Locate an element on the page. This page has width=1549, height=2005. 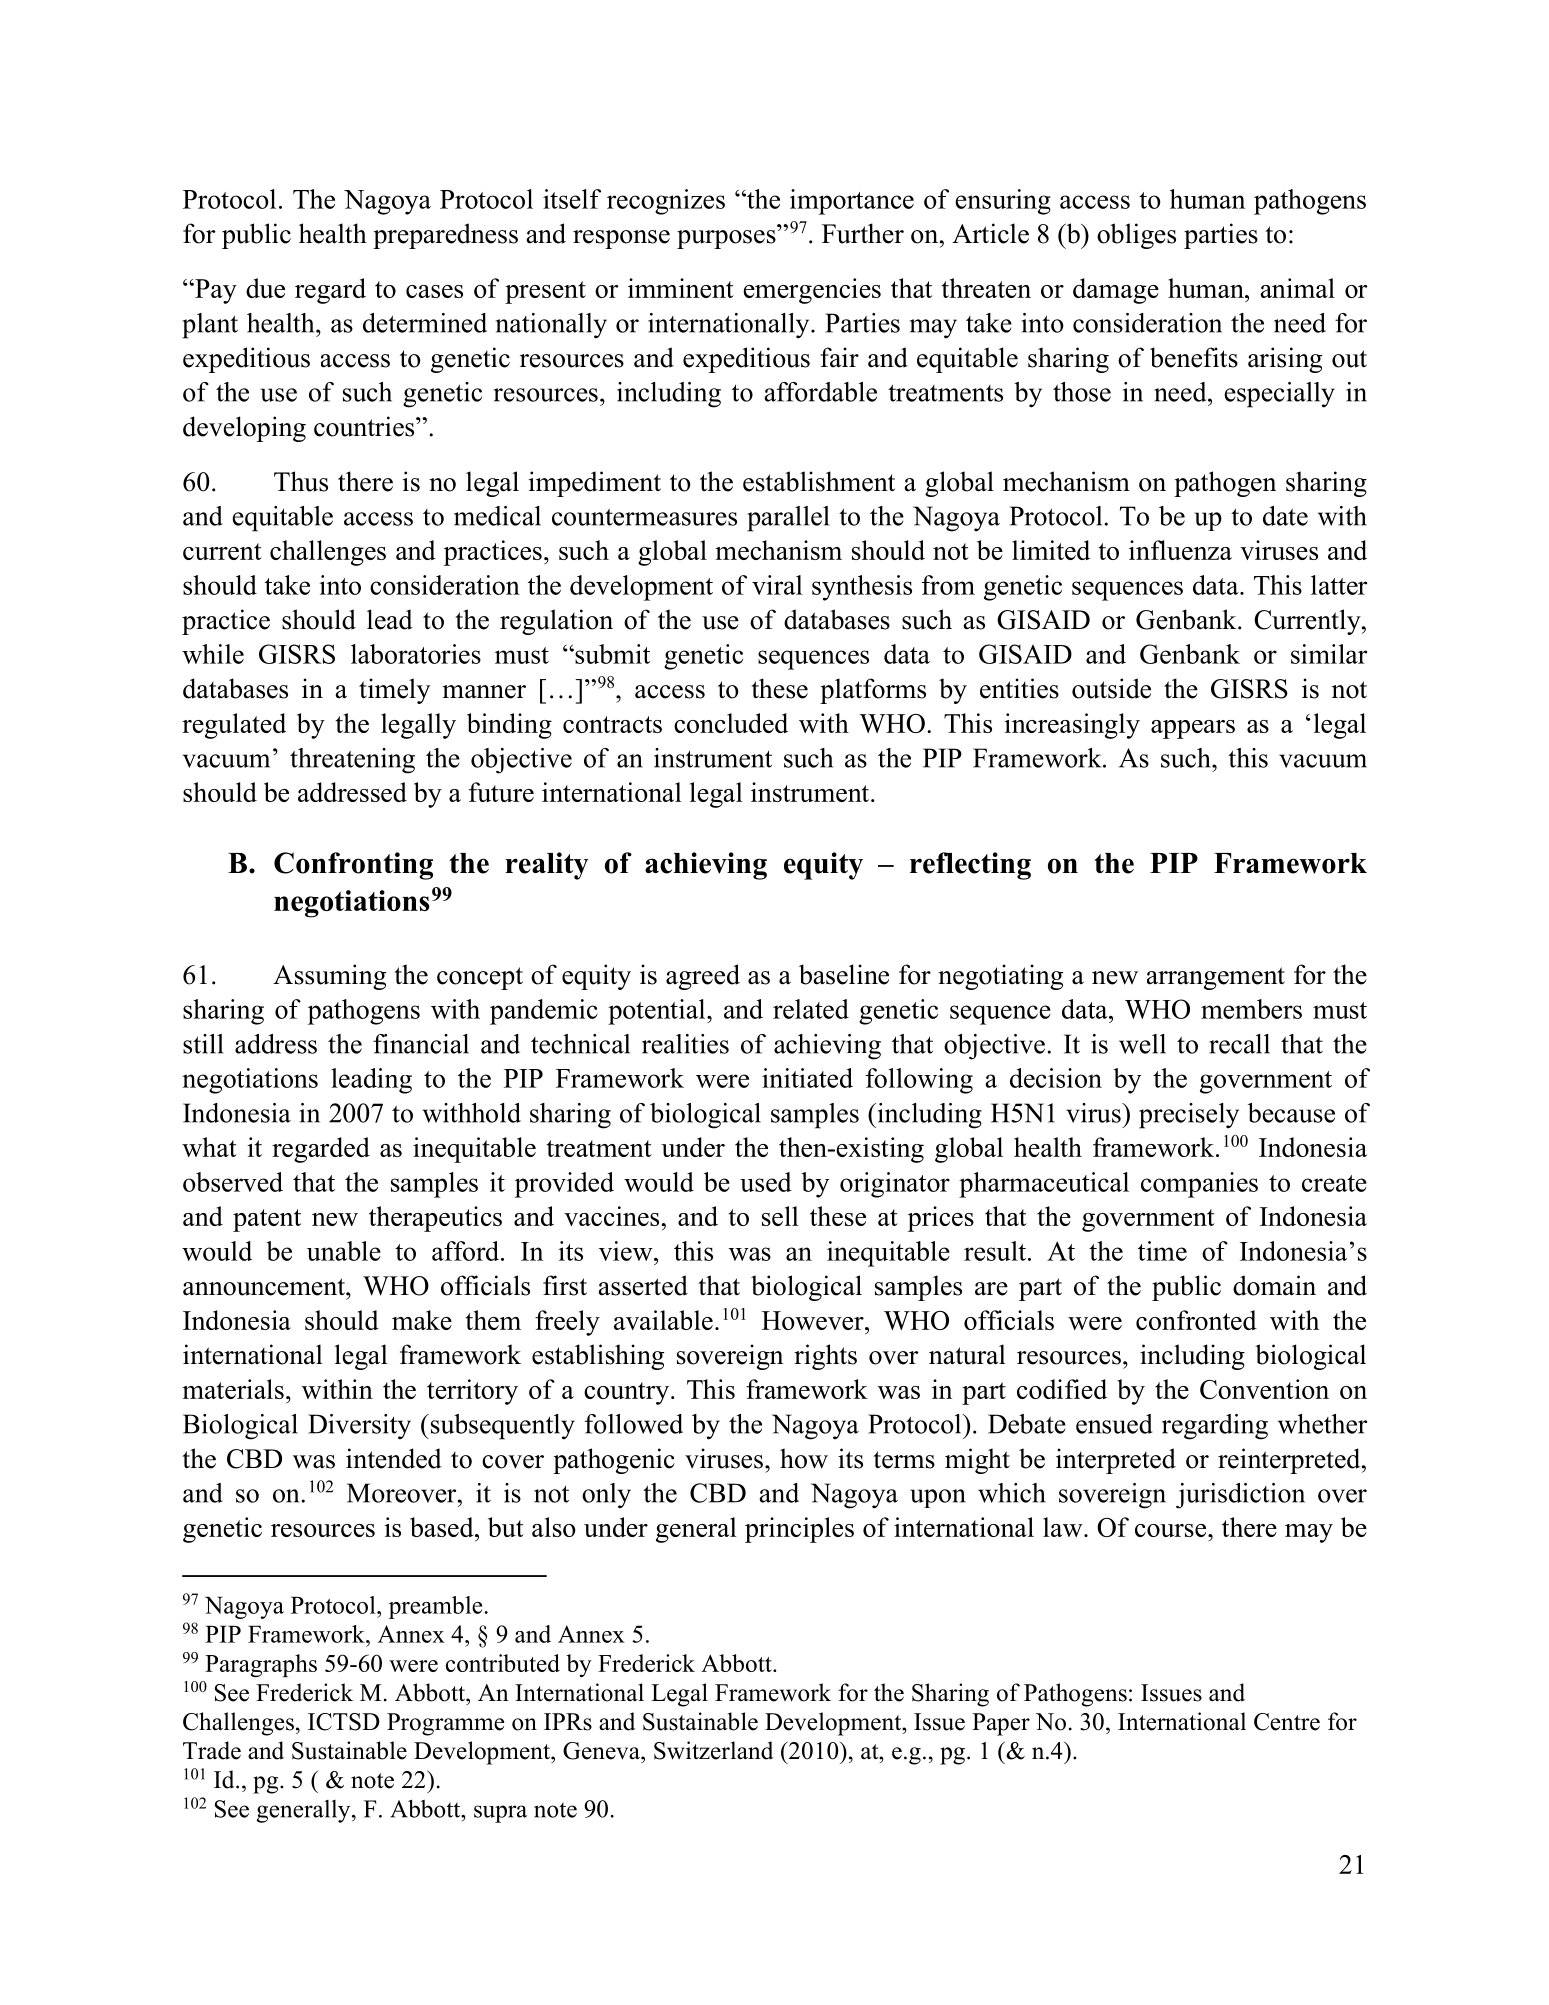
Assuming is located at coordinates (329, 977).
